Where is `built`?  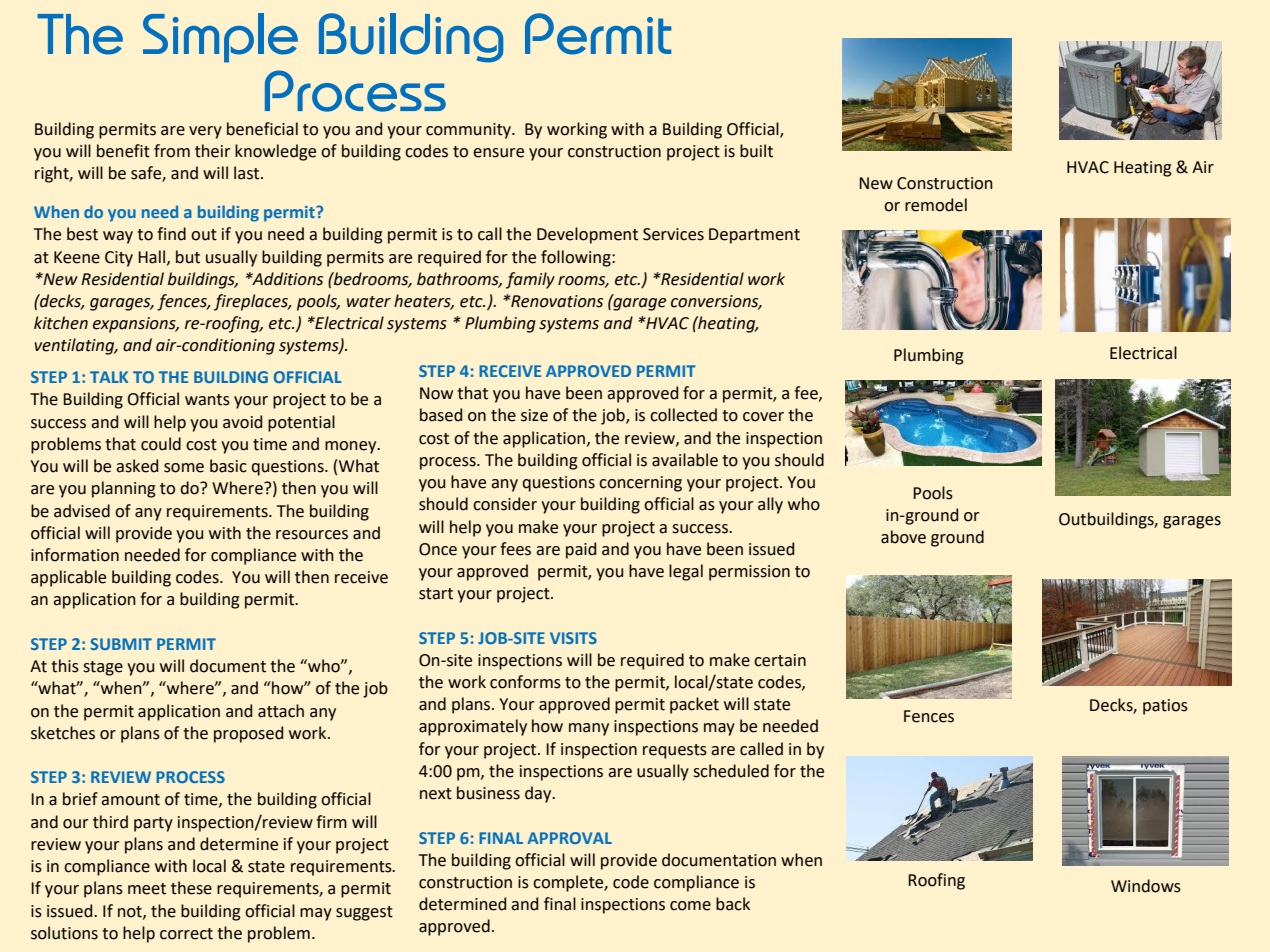 built is located at coordinates (756, 151).
